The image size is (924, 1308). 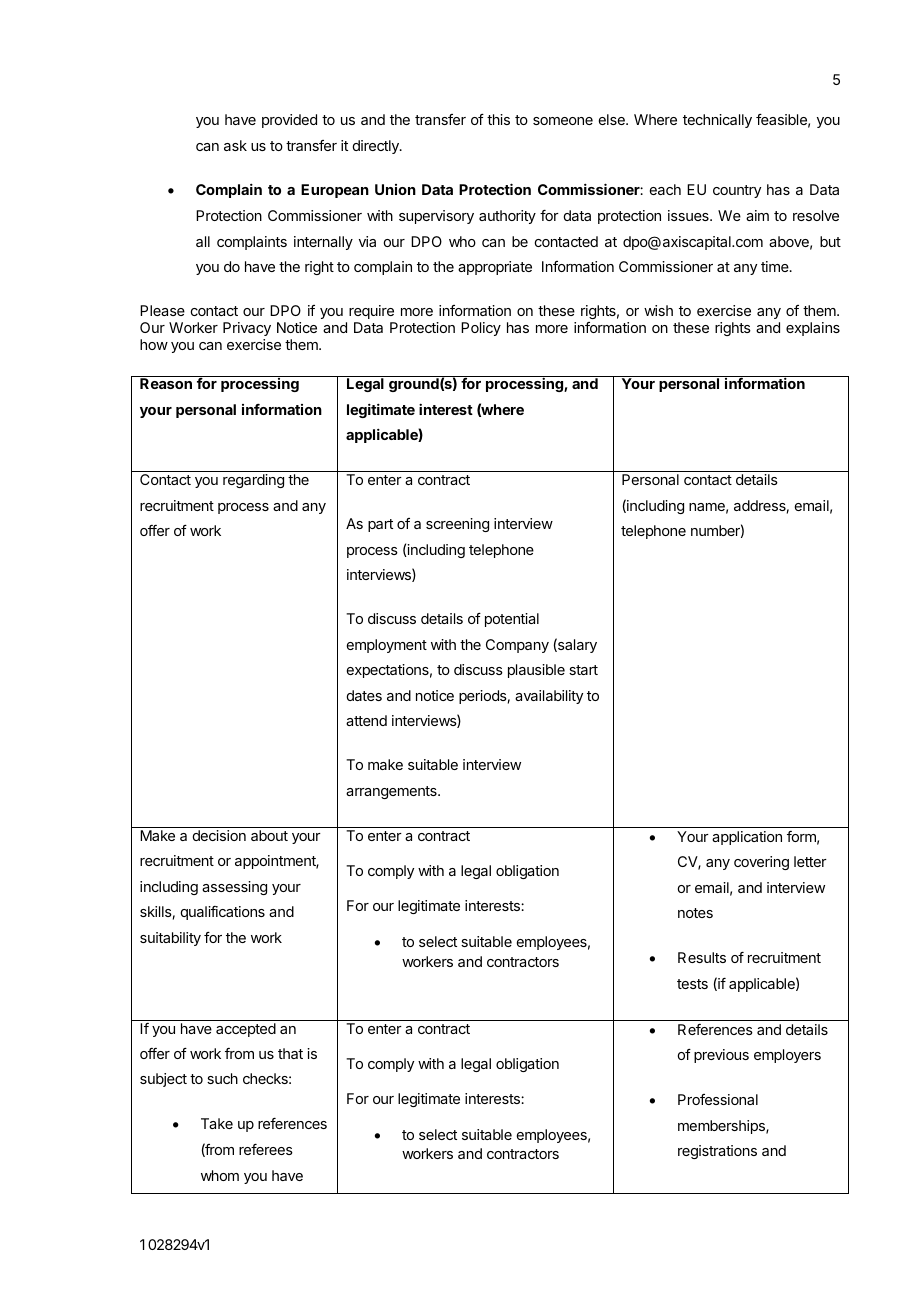 What do you see at coordinates (717, 121) in the document?
I see `technically` at bounding box center [717, 121].
